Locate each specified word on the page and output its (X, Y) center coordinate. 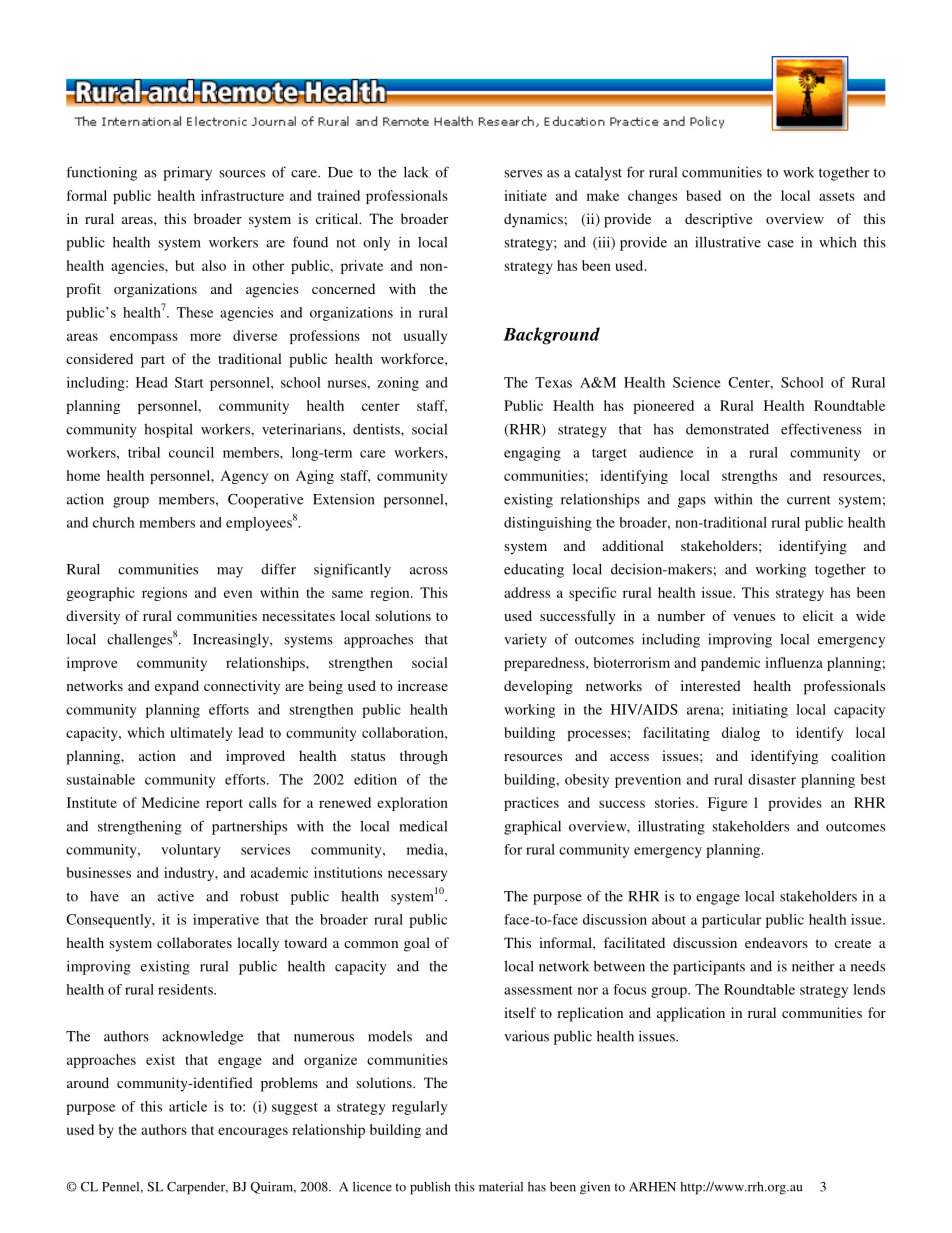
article (188, 1106)
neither (813, 966)
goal (417, 944)
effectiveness (821, 429)
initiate (525, 195)
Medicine (170, 802)
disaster (772, 779)
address (527, 592)
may (230, 572)
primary (187, 173)
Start (189, 382)
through (424, 757)
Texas (553, 382)
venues (754, 617)
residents (186, 989)
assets (837, 196)
